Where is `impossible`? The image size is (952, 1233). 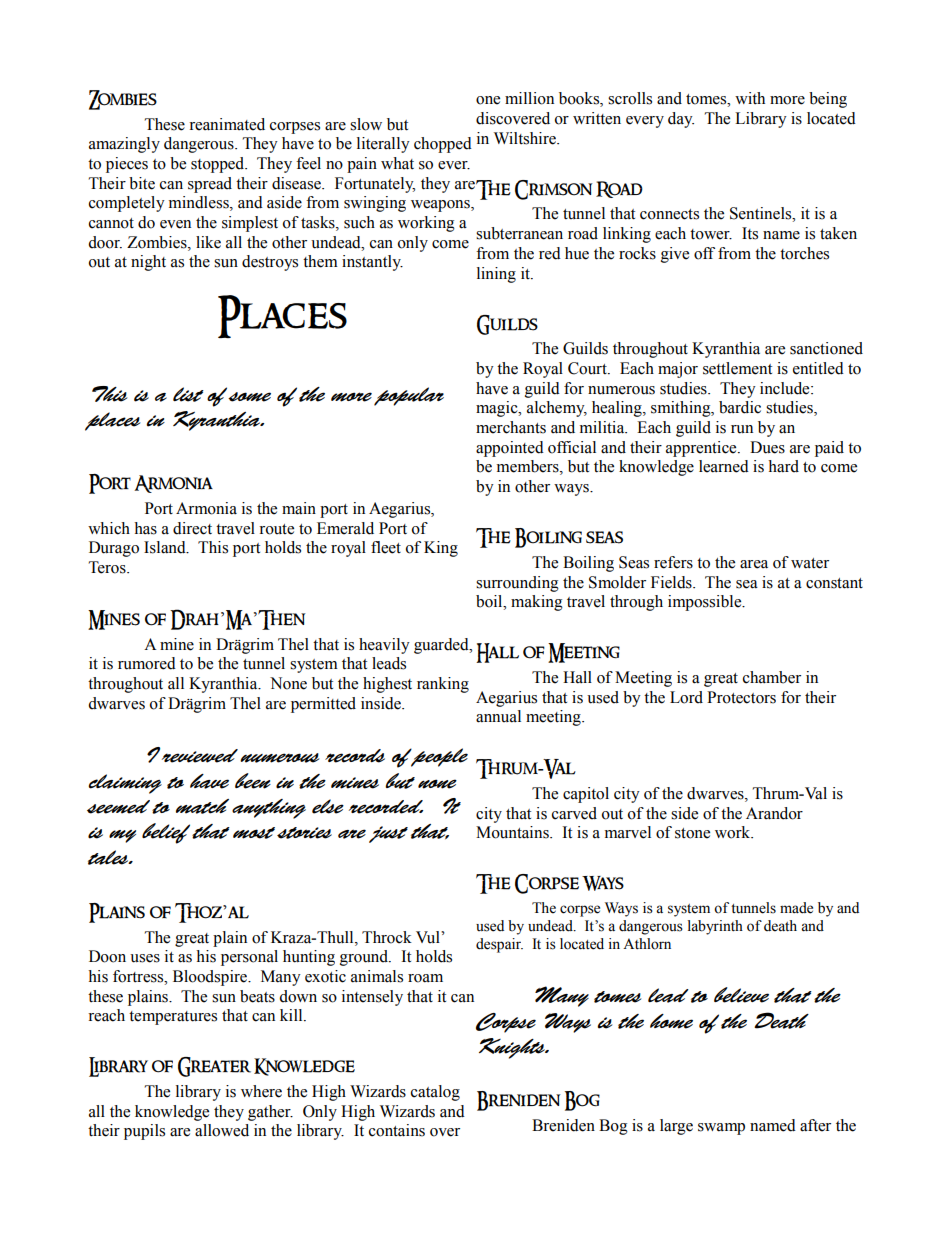 impossible is located at coordinates (706, 603).
